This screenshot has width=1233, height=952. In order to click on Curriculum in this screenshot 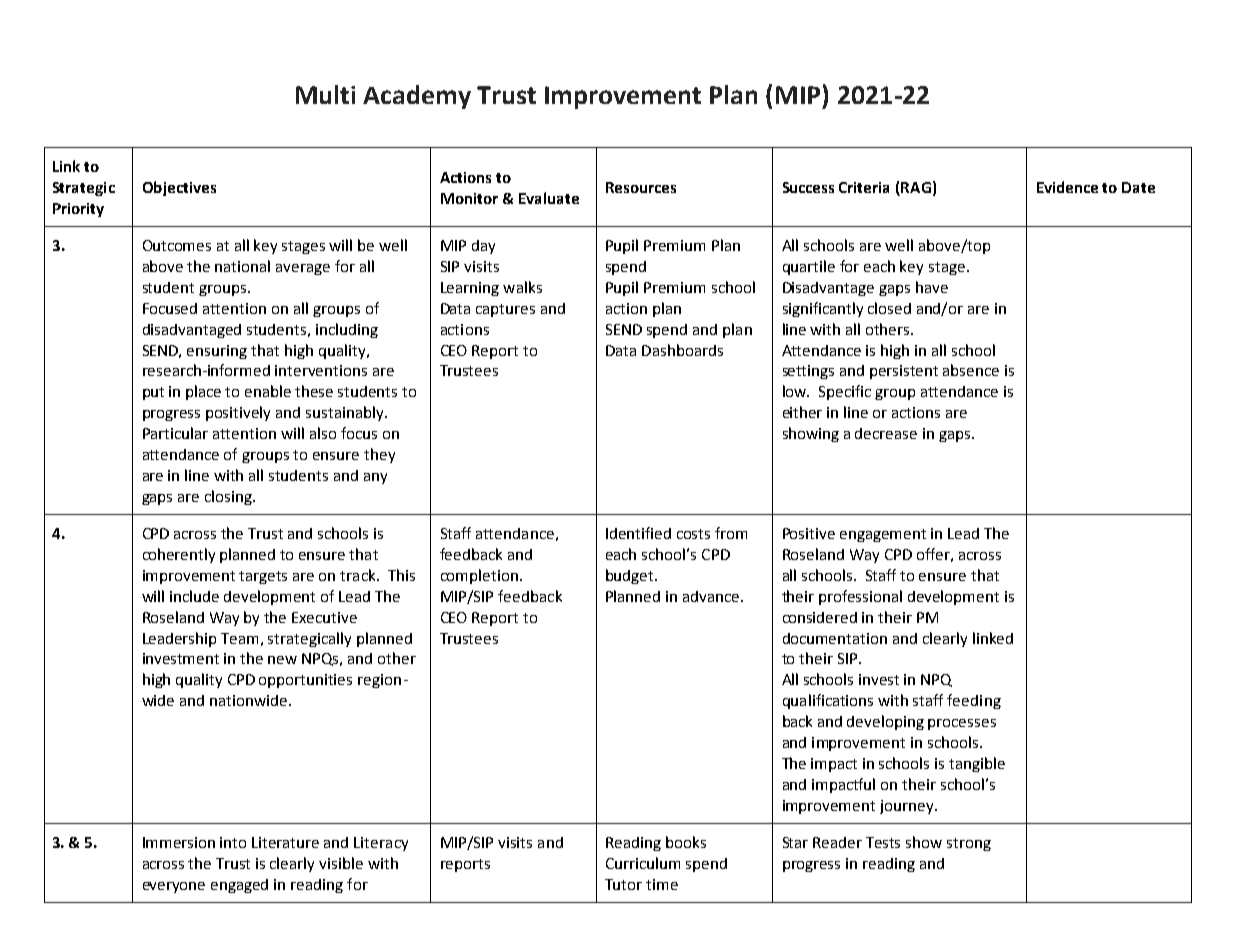, I will do `click(643, 863)`.
